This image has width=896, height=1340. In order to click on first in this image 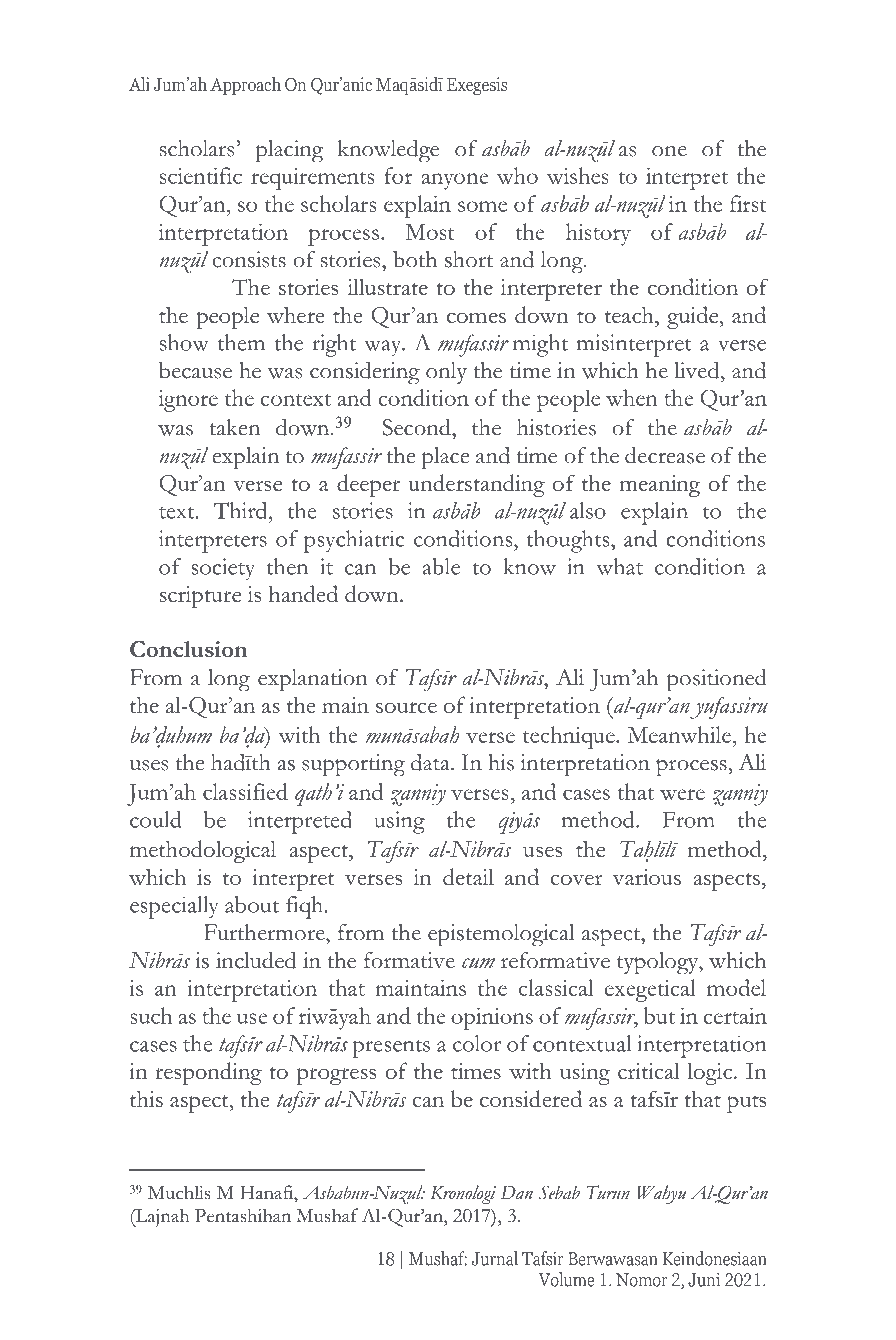, I will do `click(748, 203)`.
